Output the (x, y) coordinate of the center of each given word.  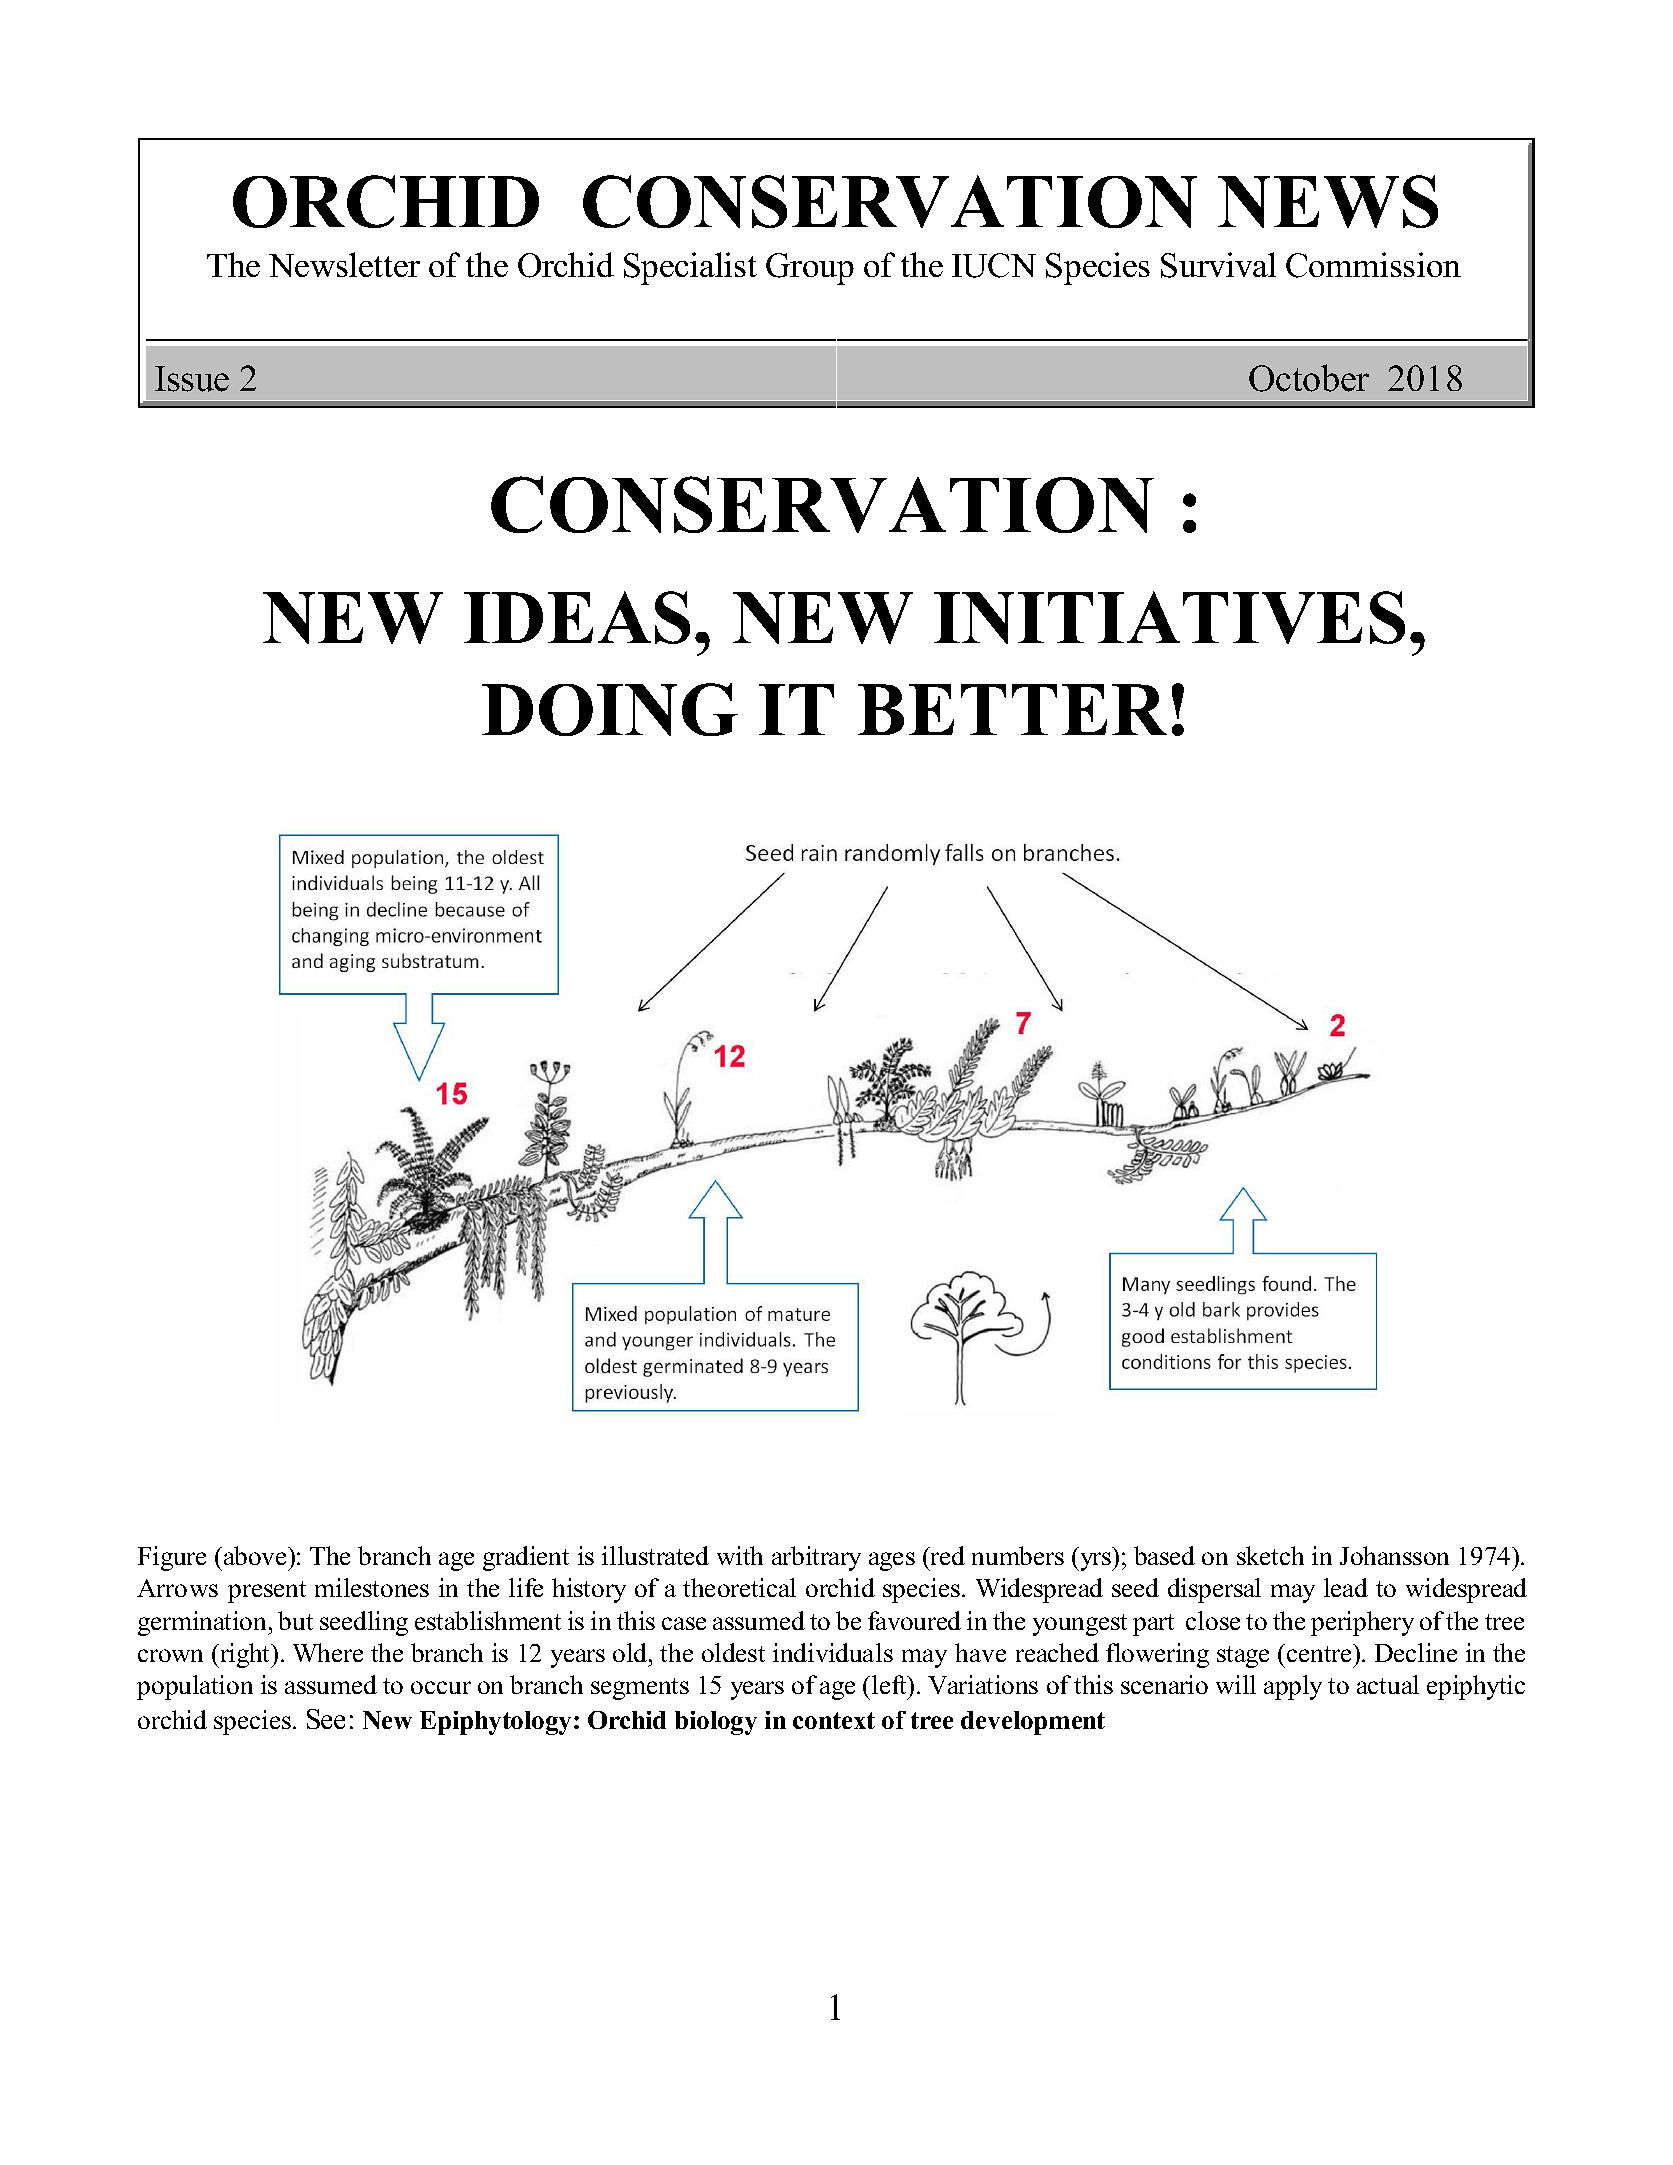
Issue (192, 379)
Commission (1373, 265)
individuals (833, 1652)
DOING (610, 709)
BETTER (1012, 709)
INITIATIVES (1169, 617)
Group (810, 269)
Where (328, 1652)
